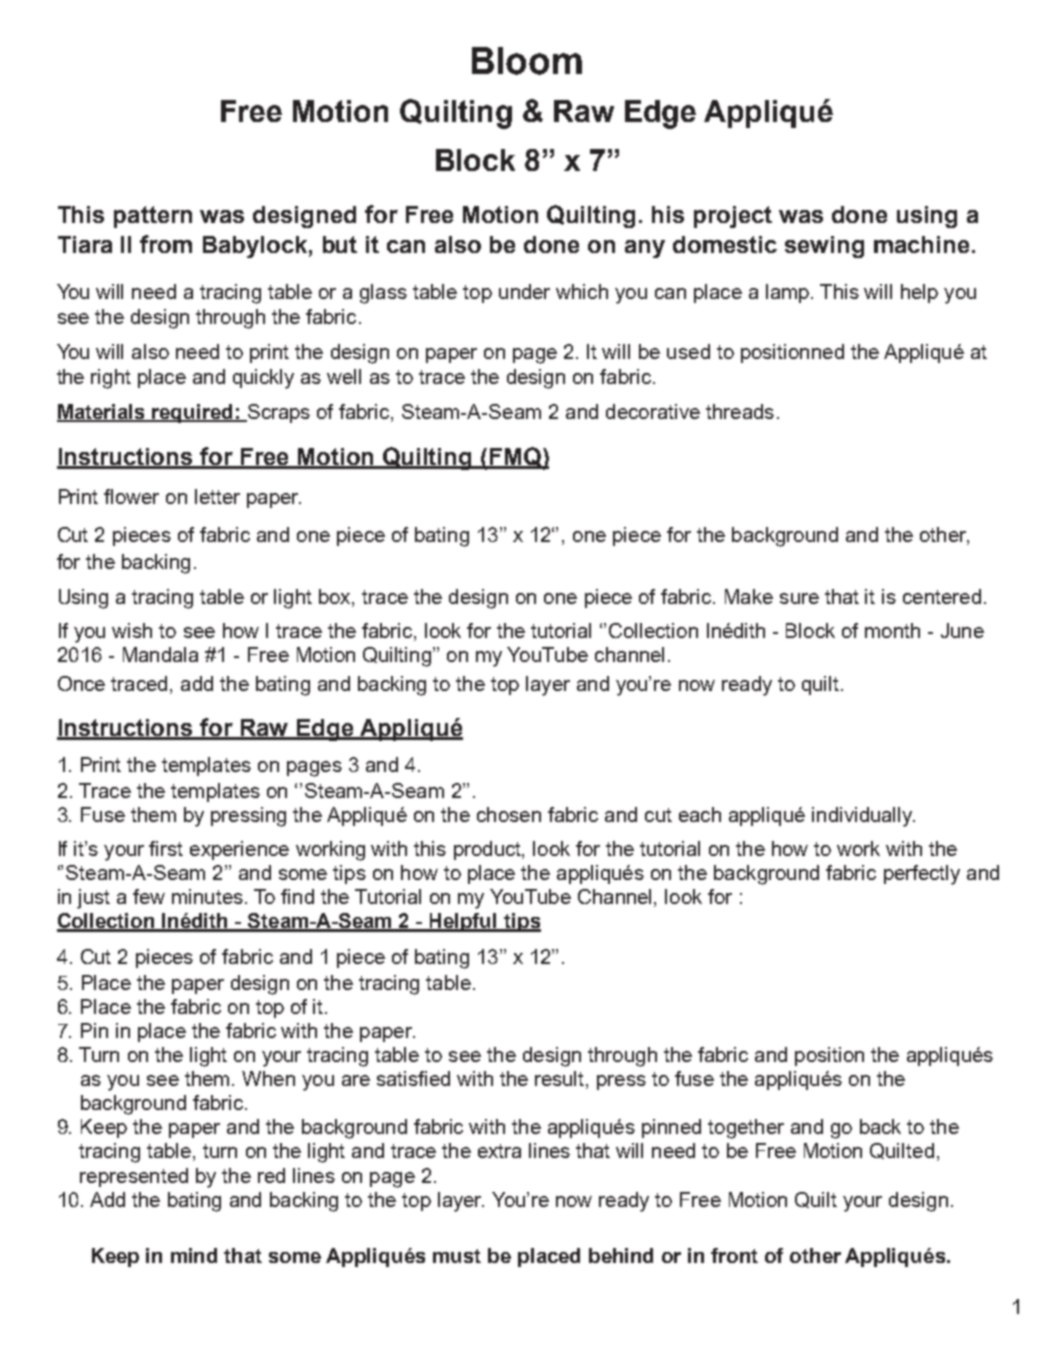 The height and width of the screenshot is (1360, 1051). I want to click on box, so click(336, 596).
